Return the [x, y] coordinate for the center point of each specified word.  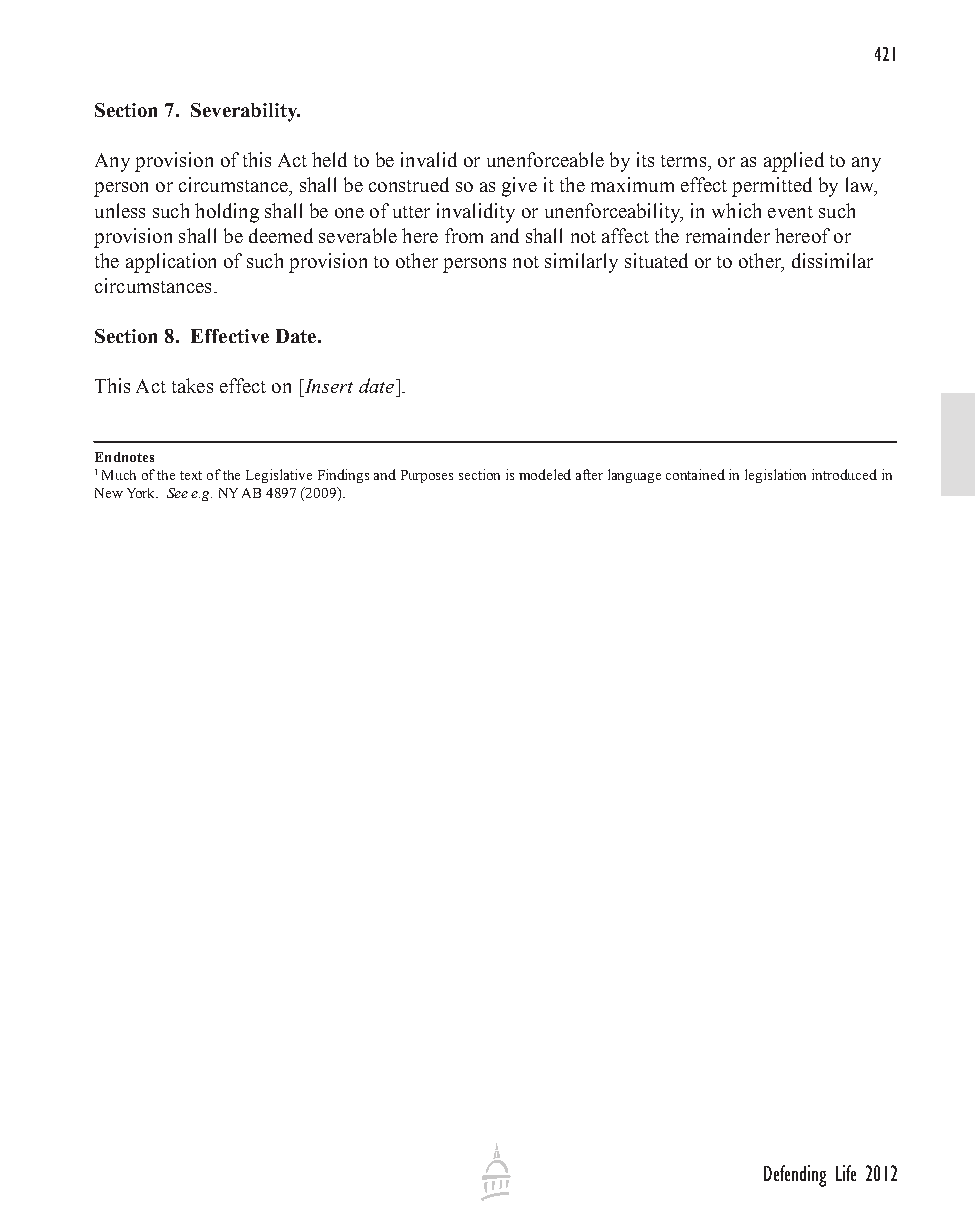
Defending [795, 1176]
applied [794, 162]
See [177, 493]
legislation [775, 476]
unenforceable [545, 159]
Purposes [427, 476]
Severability [245, 112]
